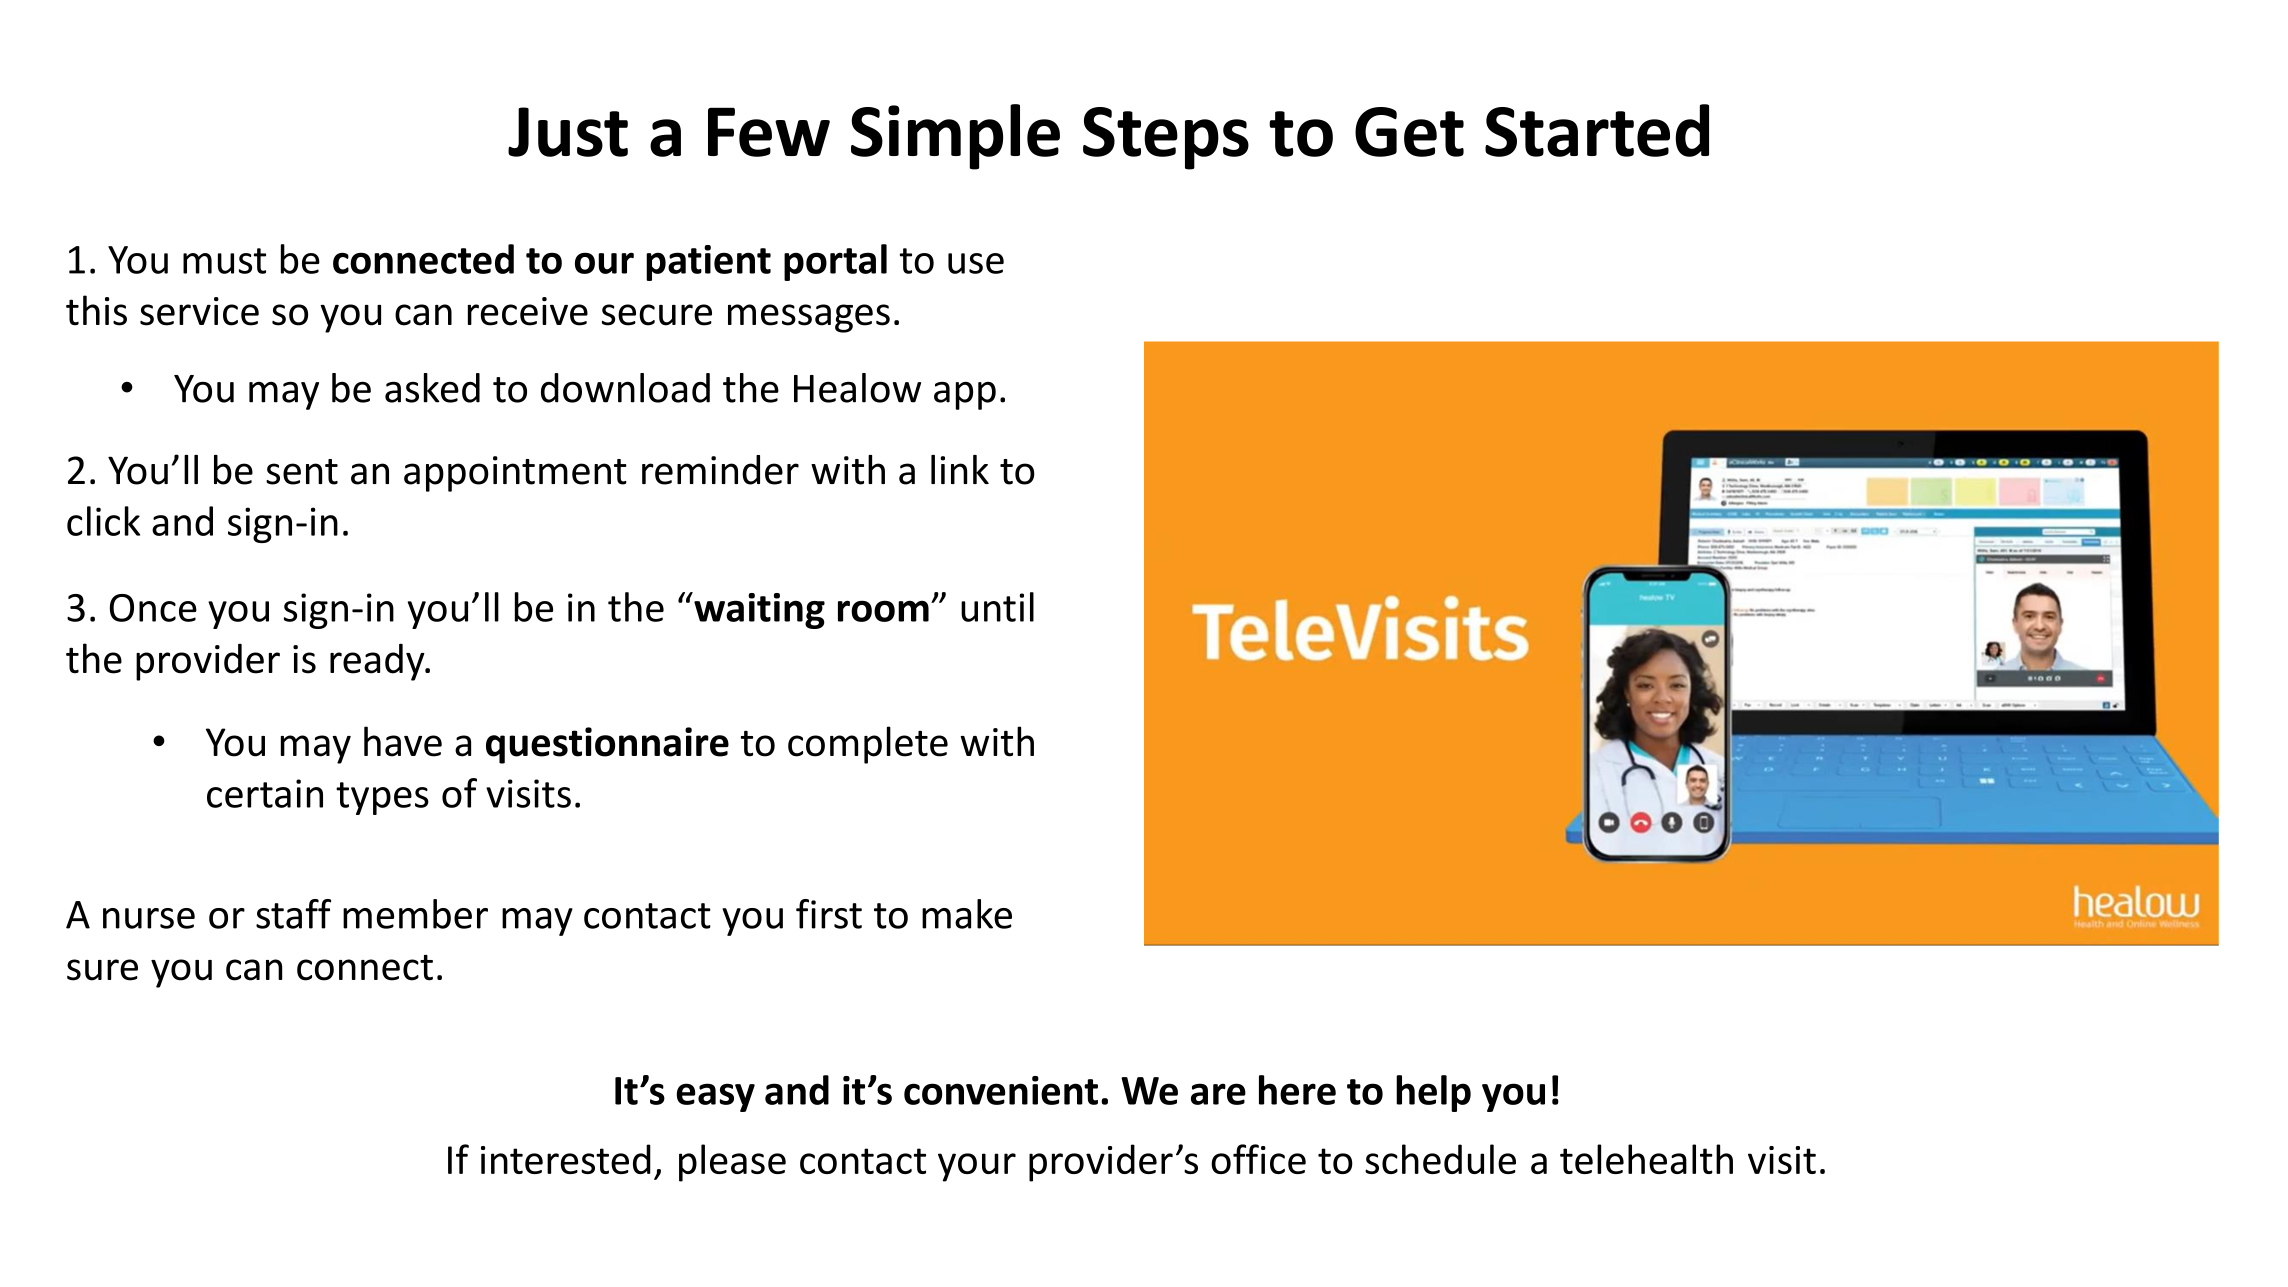 The width and height of the document is (2288, 1287). Describe the element at coordinates (955, 137) in the document. I see `Simple` at that location.
